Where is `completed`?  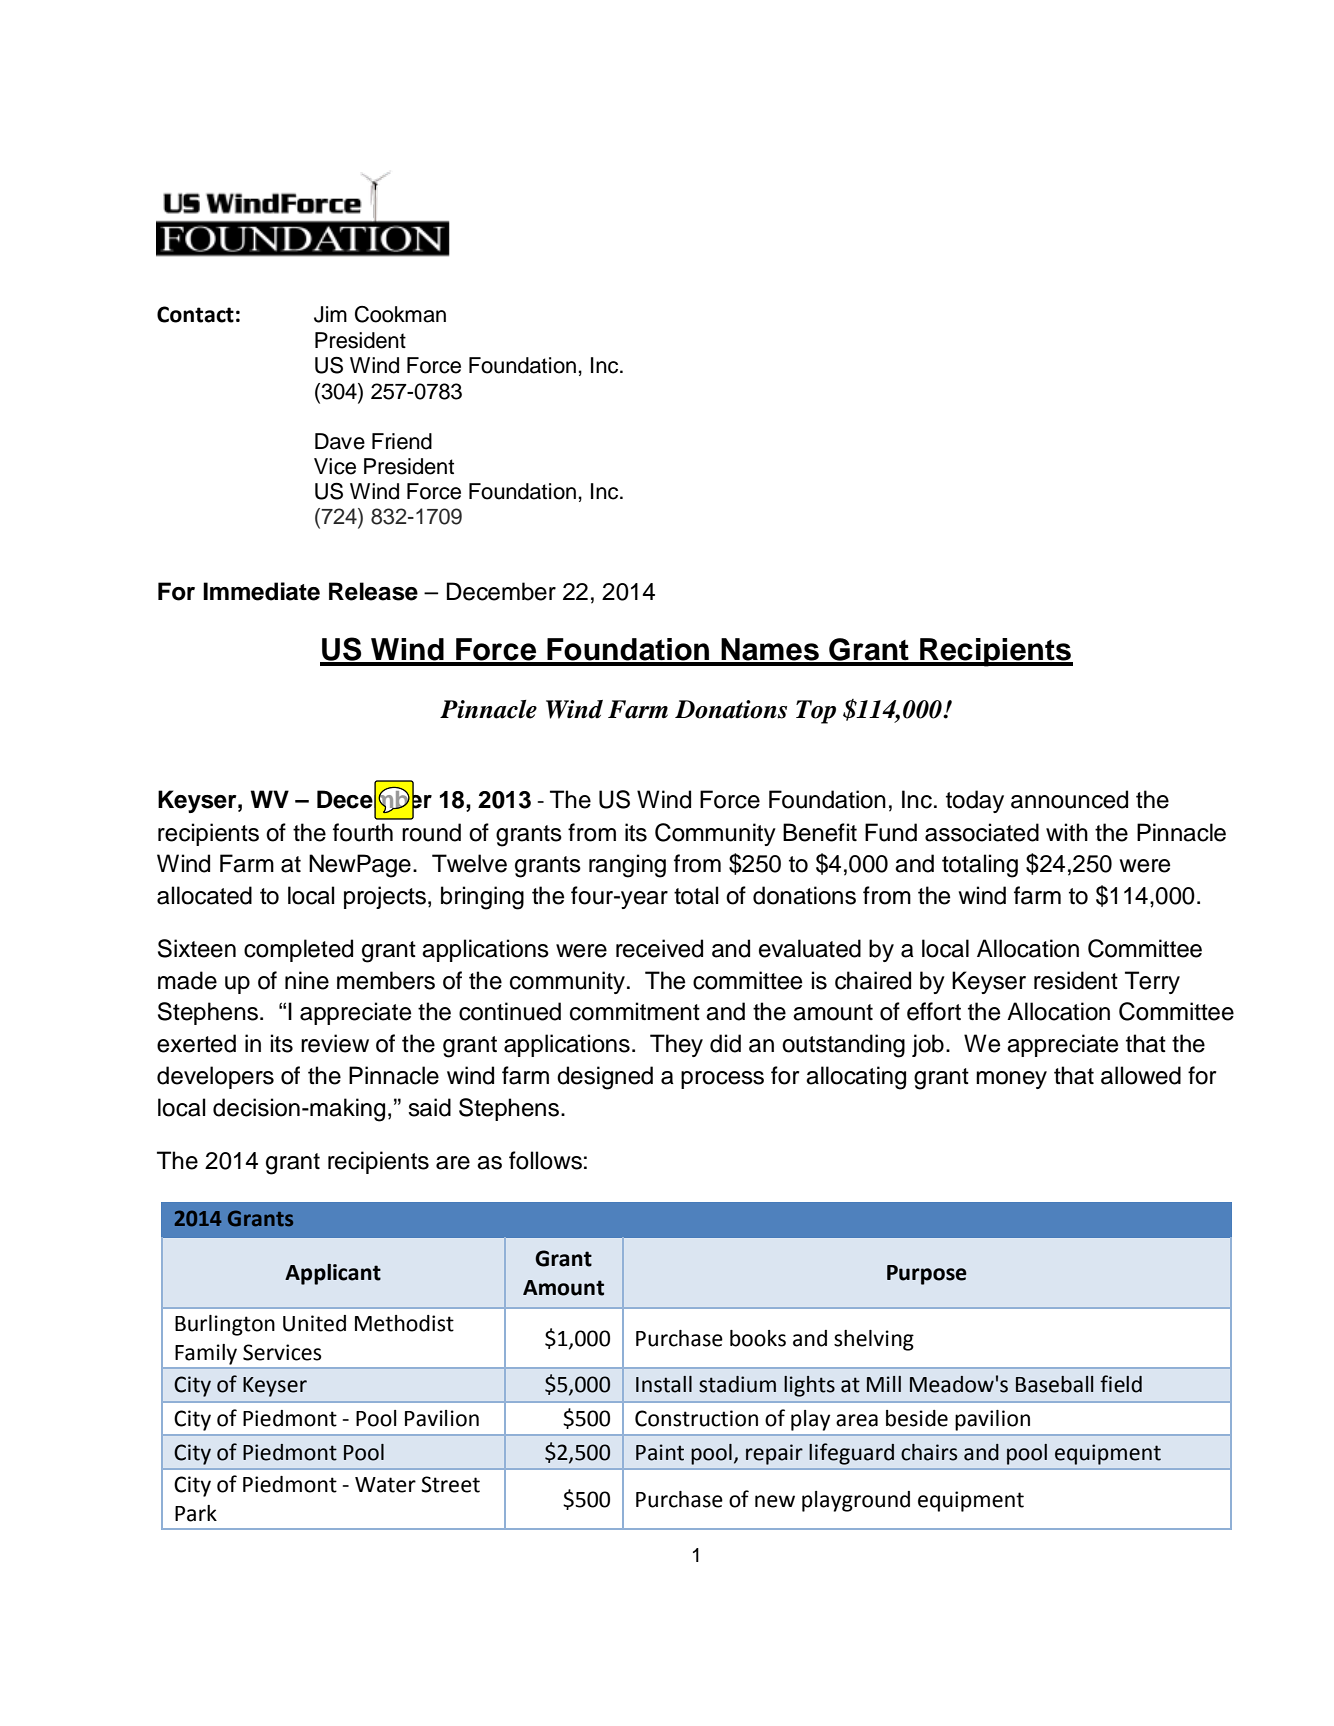 completed is located at coordinates (298, 950).
